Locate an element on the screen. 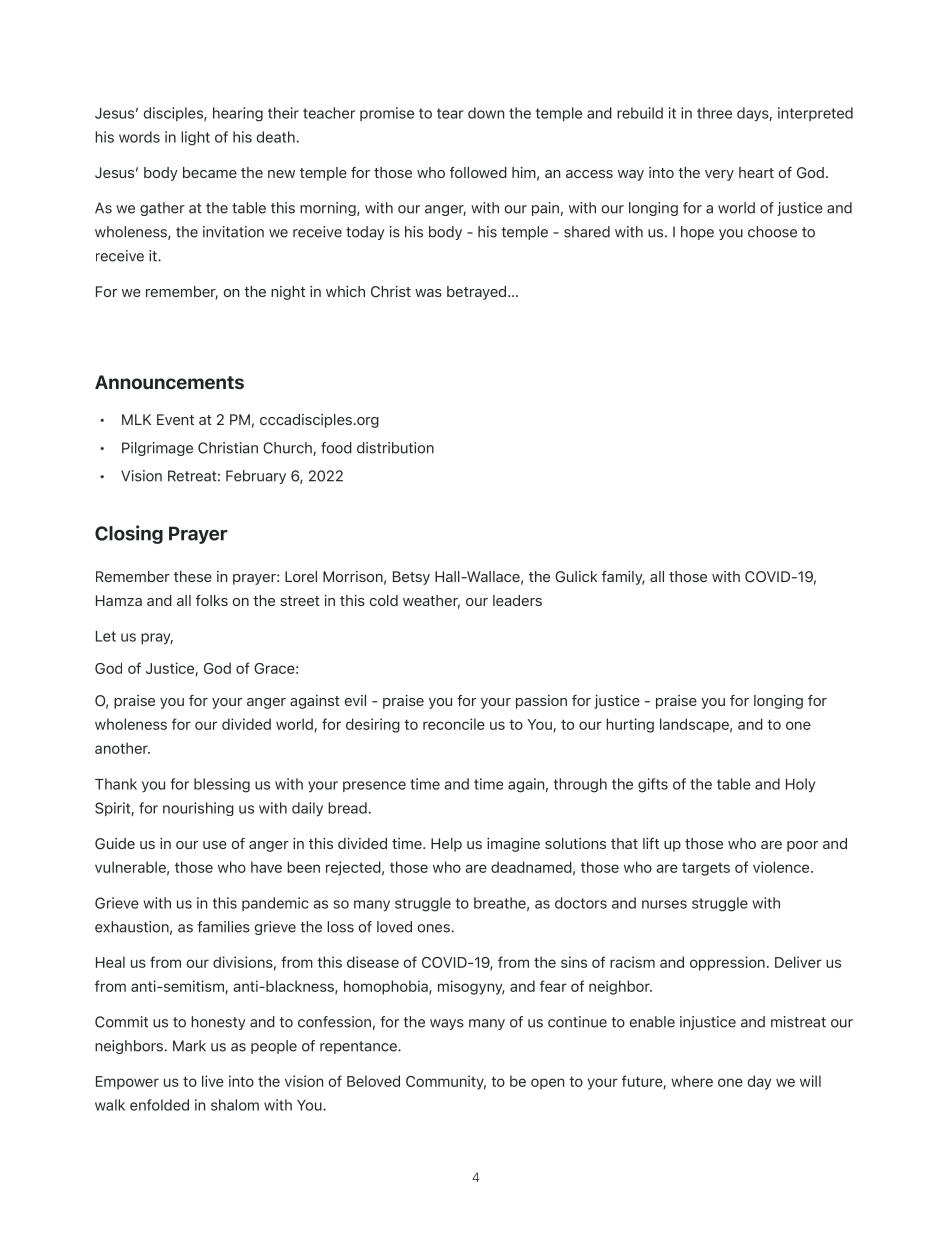  Help is located at coordinates (446, 845).
